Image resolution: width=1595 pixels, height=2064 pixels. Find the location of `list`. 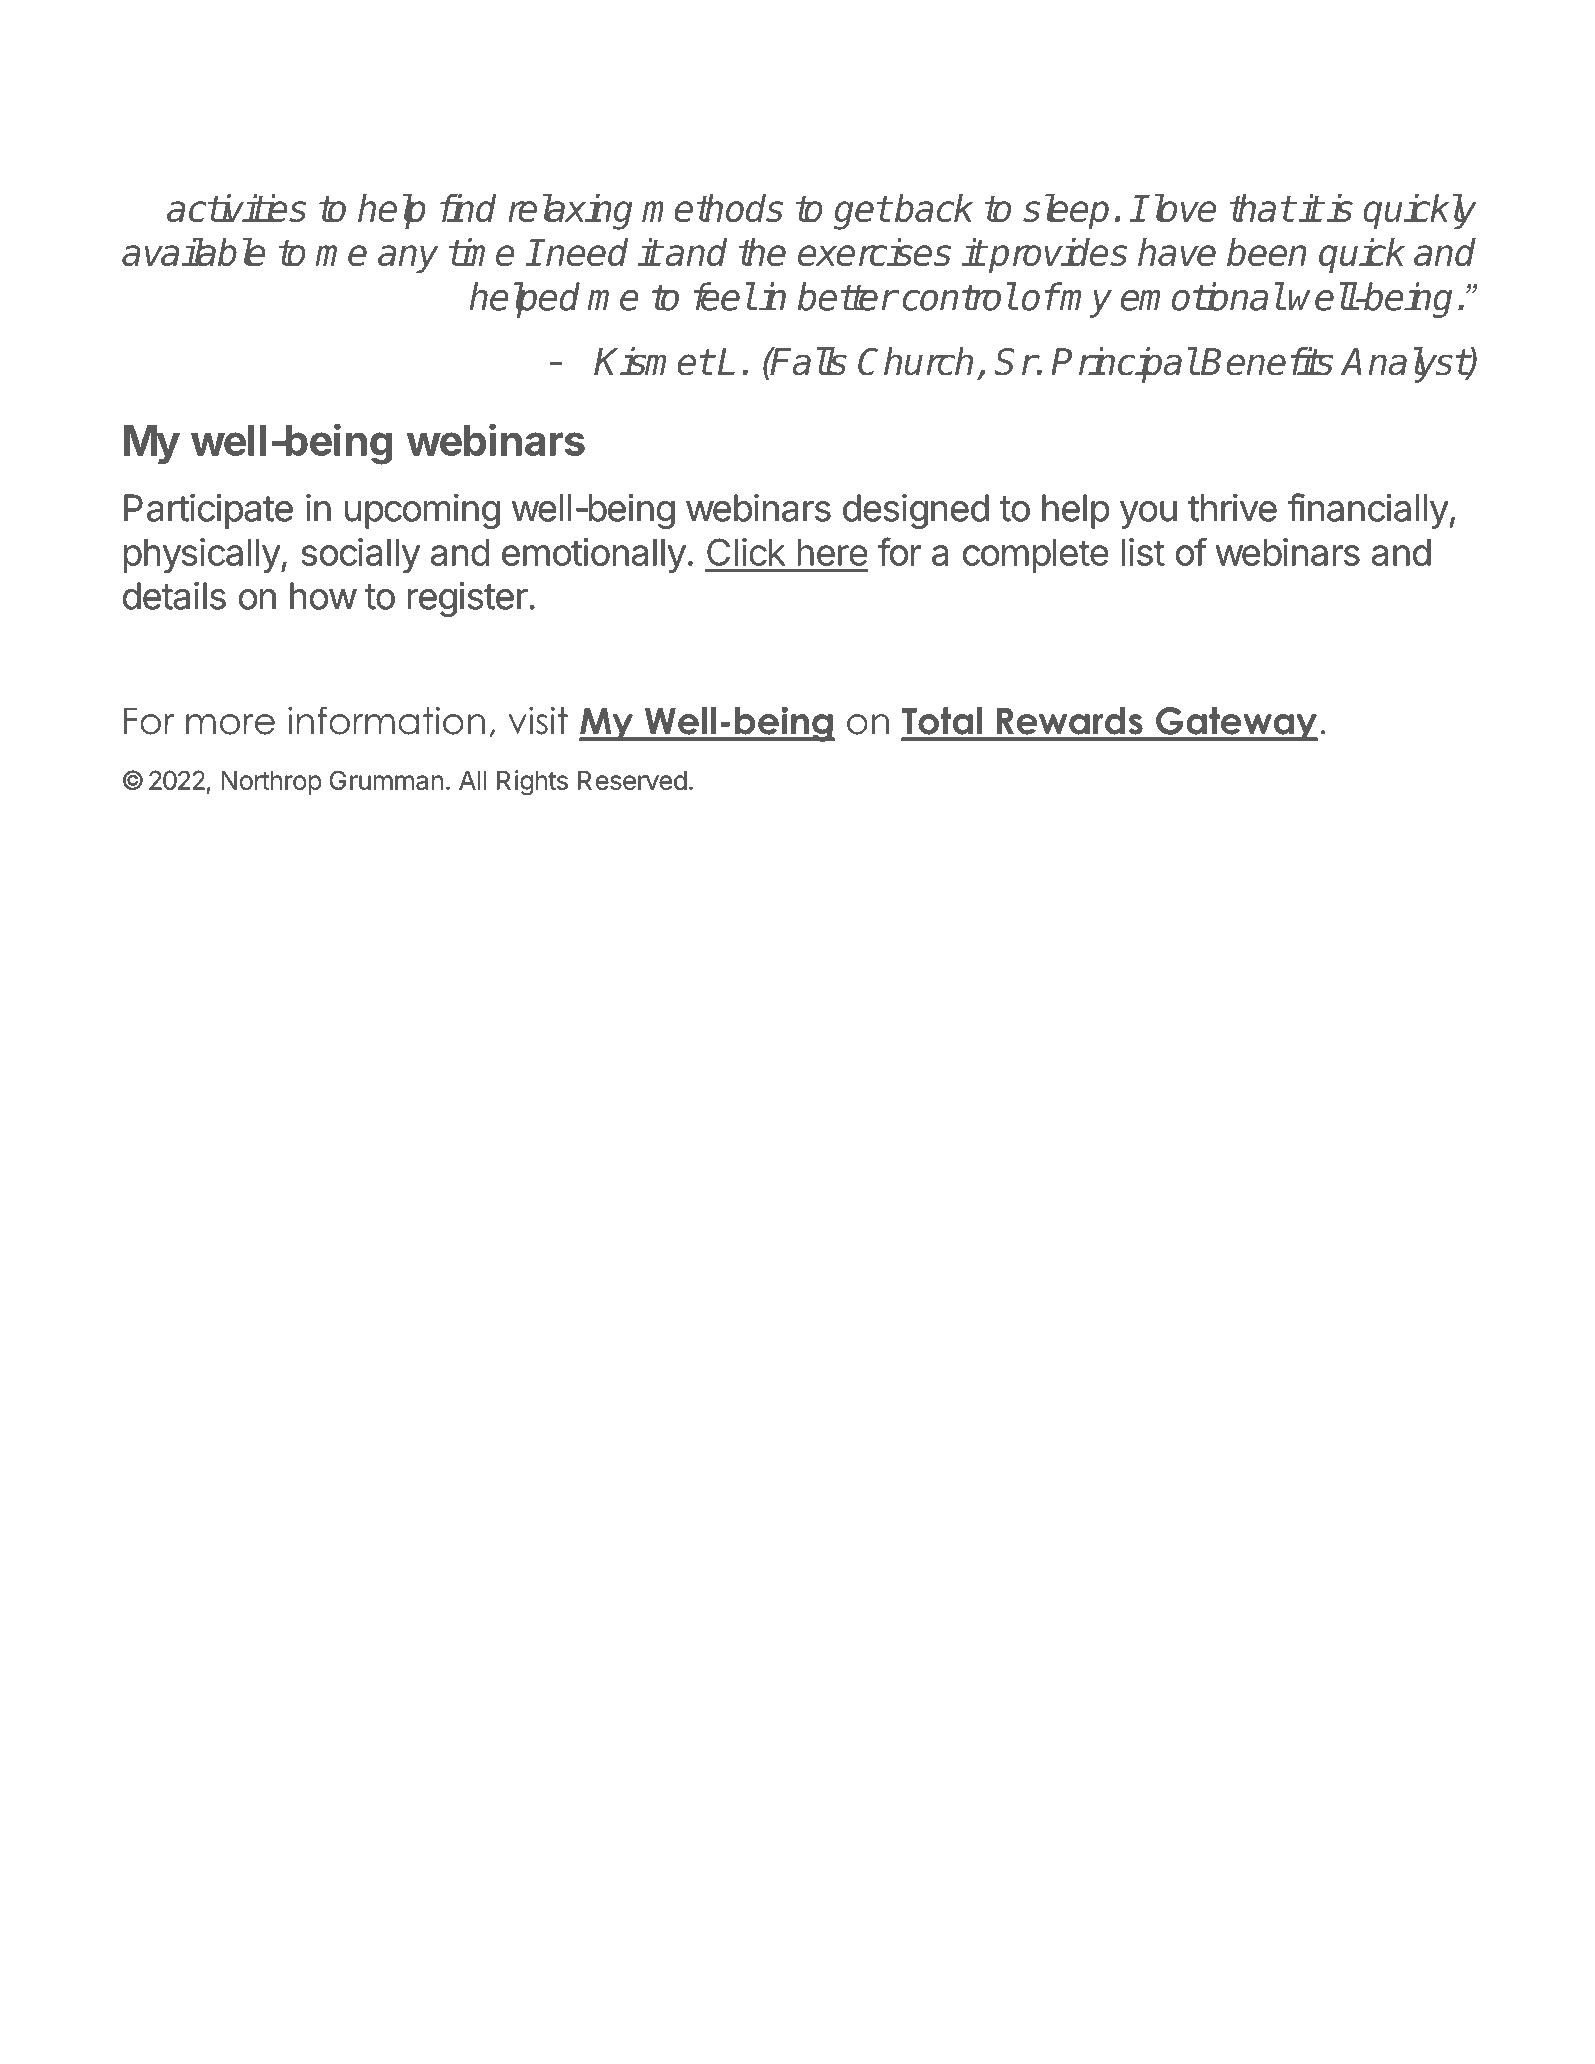

list is located at coordinates (1143, 552).
